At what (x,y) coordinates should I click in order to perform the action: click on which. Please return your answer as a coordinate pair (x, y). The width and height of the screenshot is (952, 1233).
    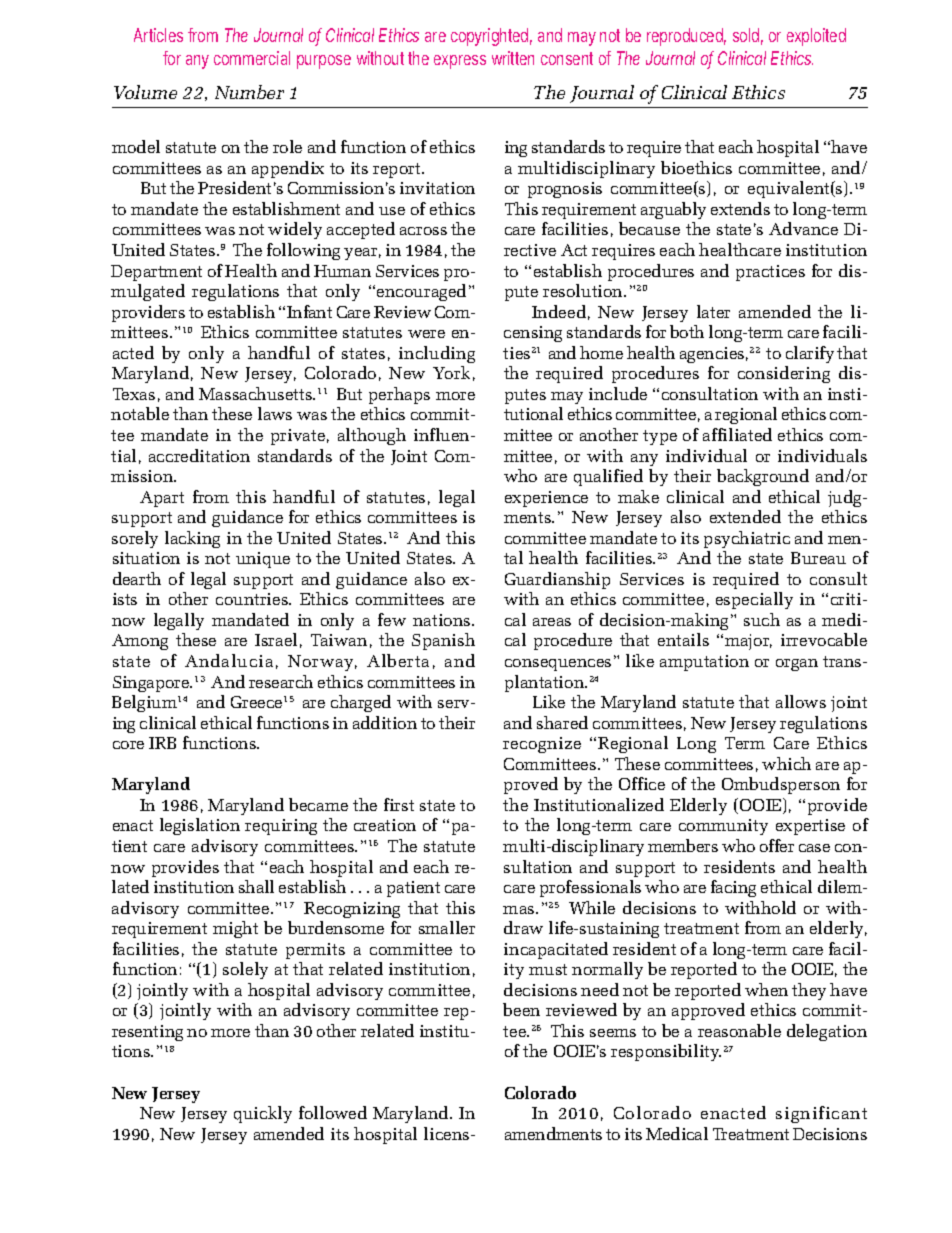
    Looking at the image, I should click on (786, 763).
